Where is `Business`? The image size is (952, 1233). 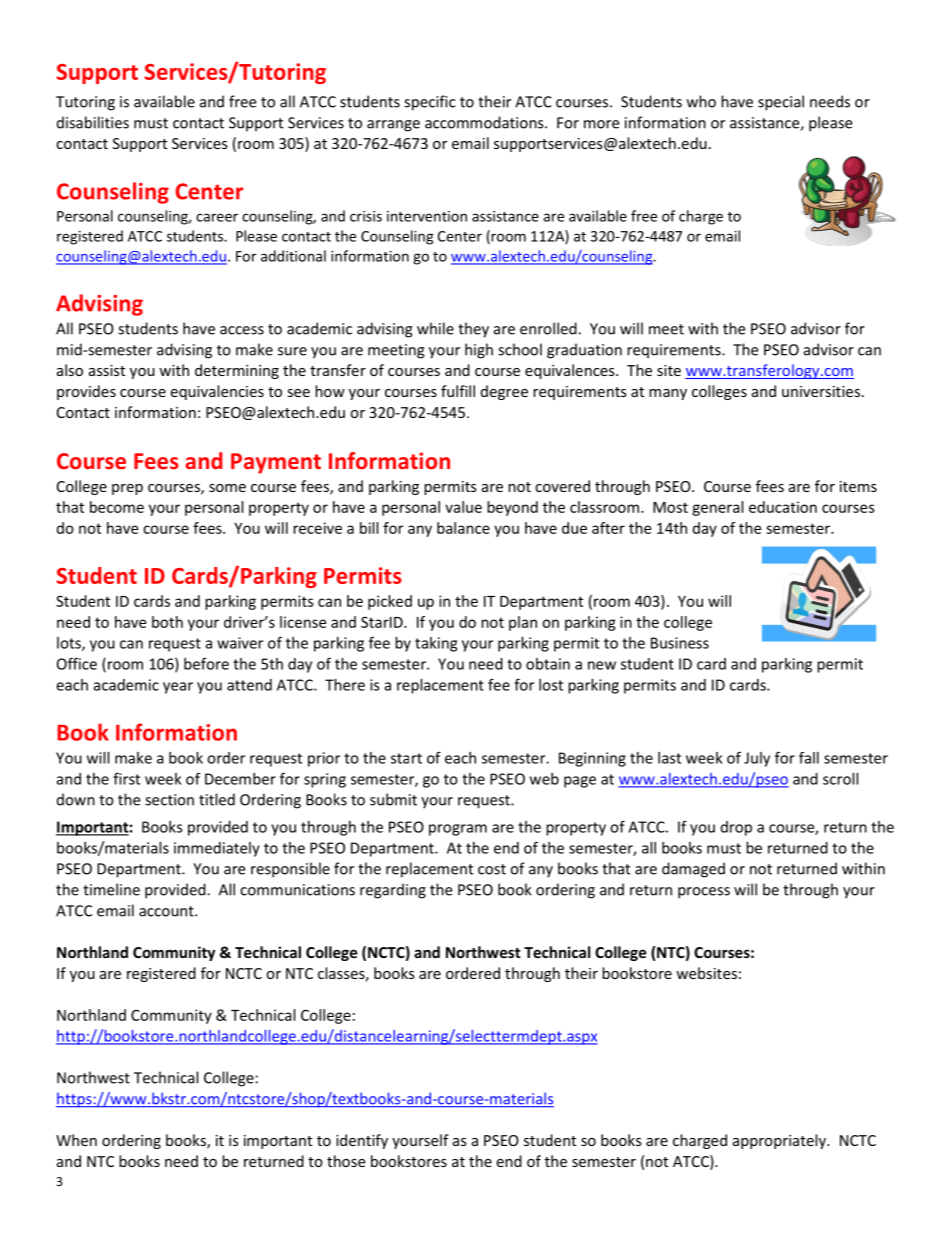
Business is located at coordinates (680, 643).
